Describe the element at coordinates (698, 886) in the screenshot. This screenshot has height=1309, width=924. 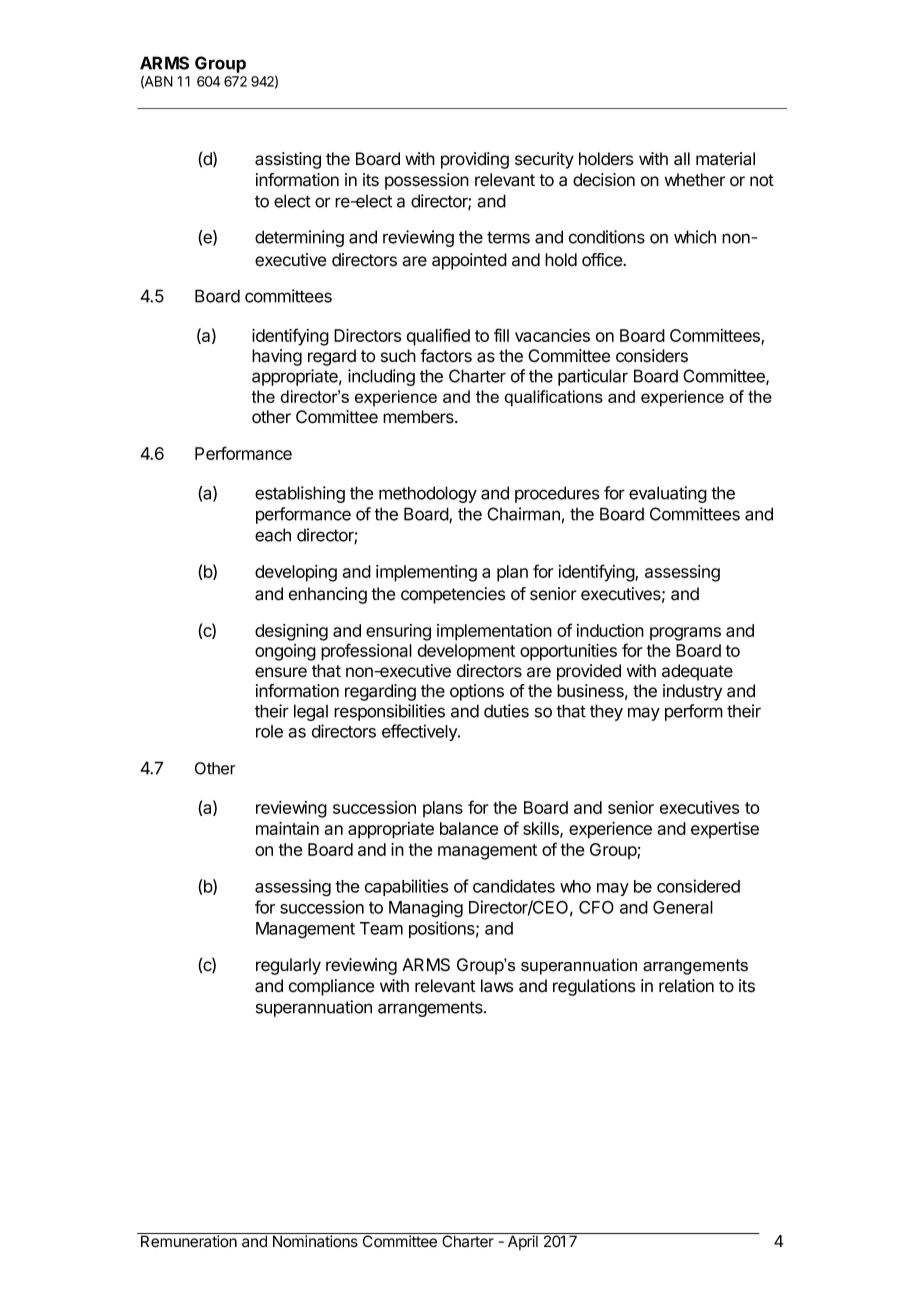
I see `considered` at that location.
